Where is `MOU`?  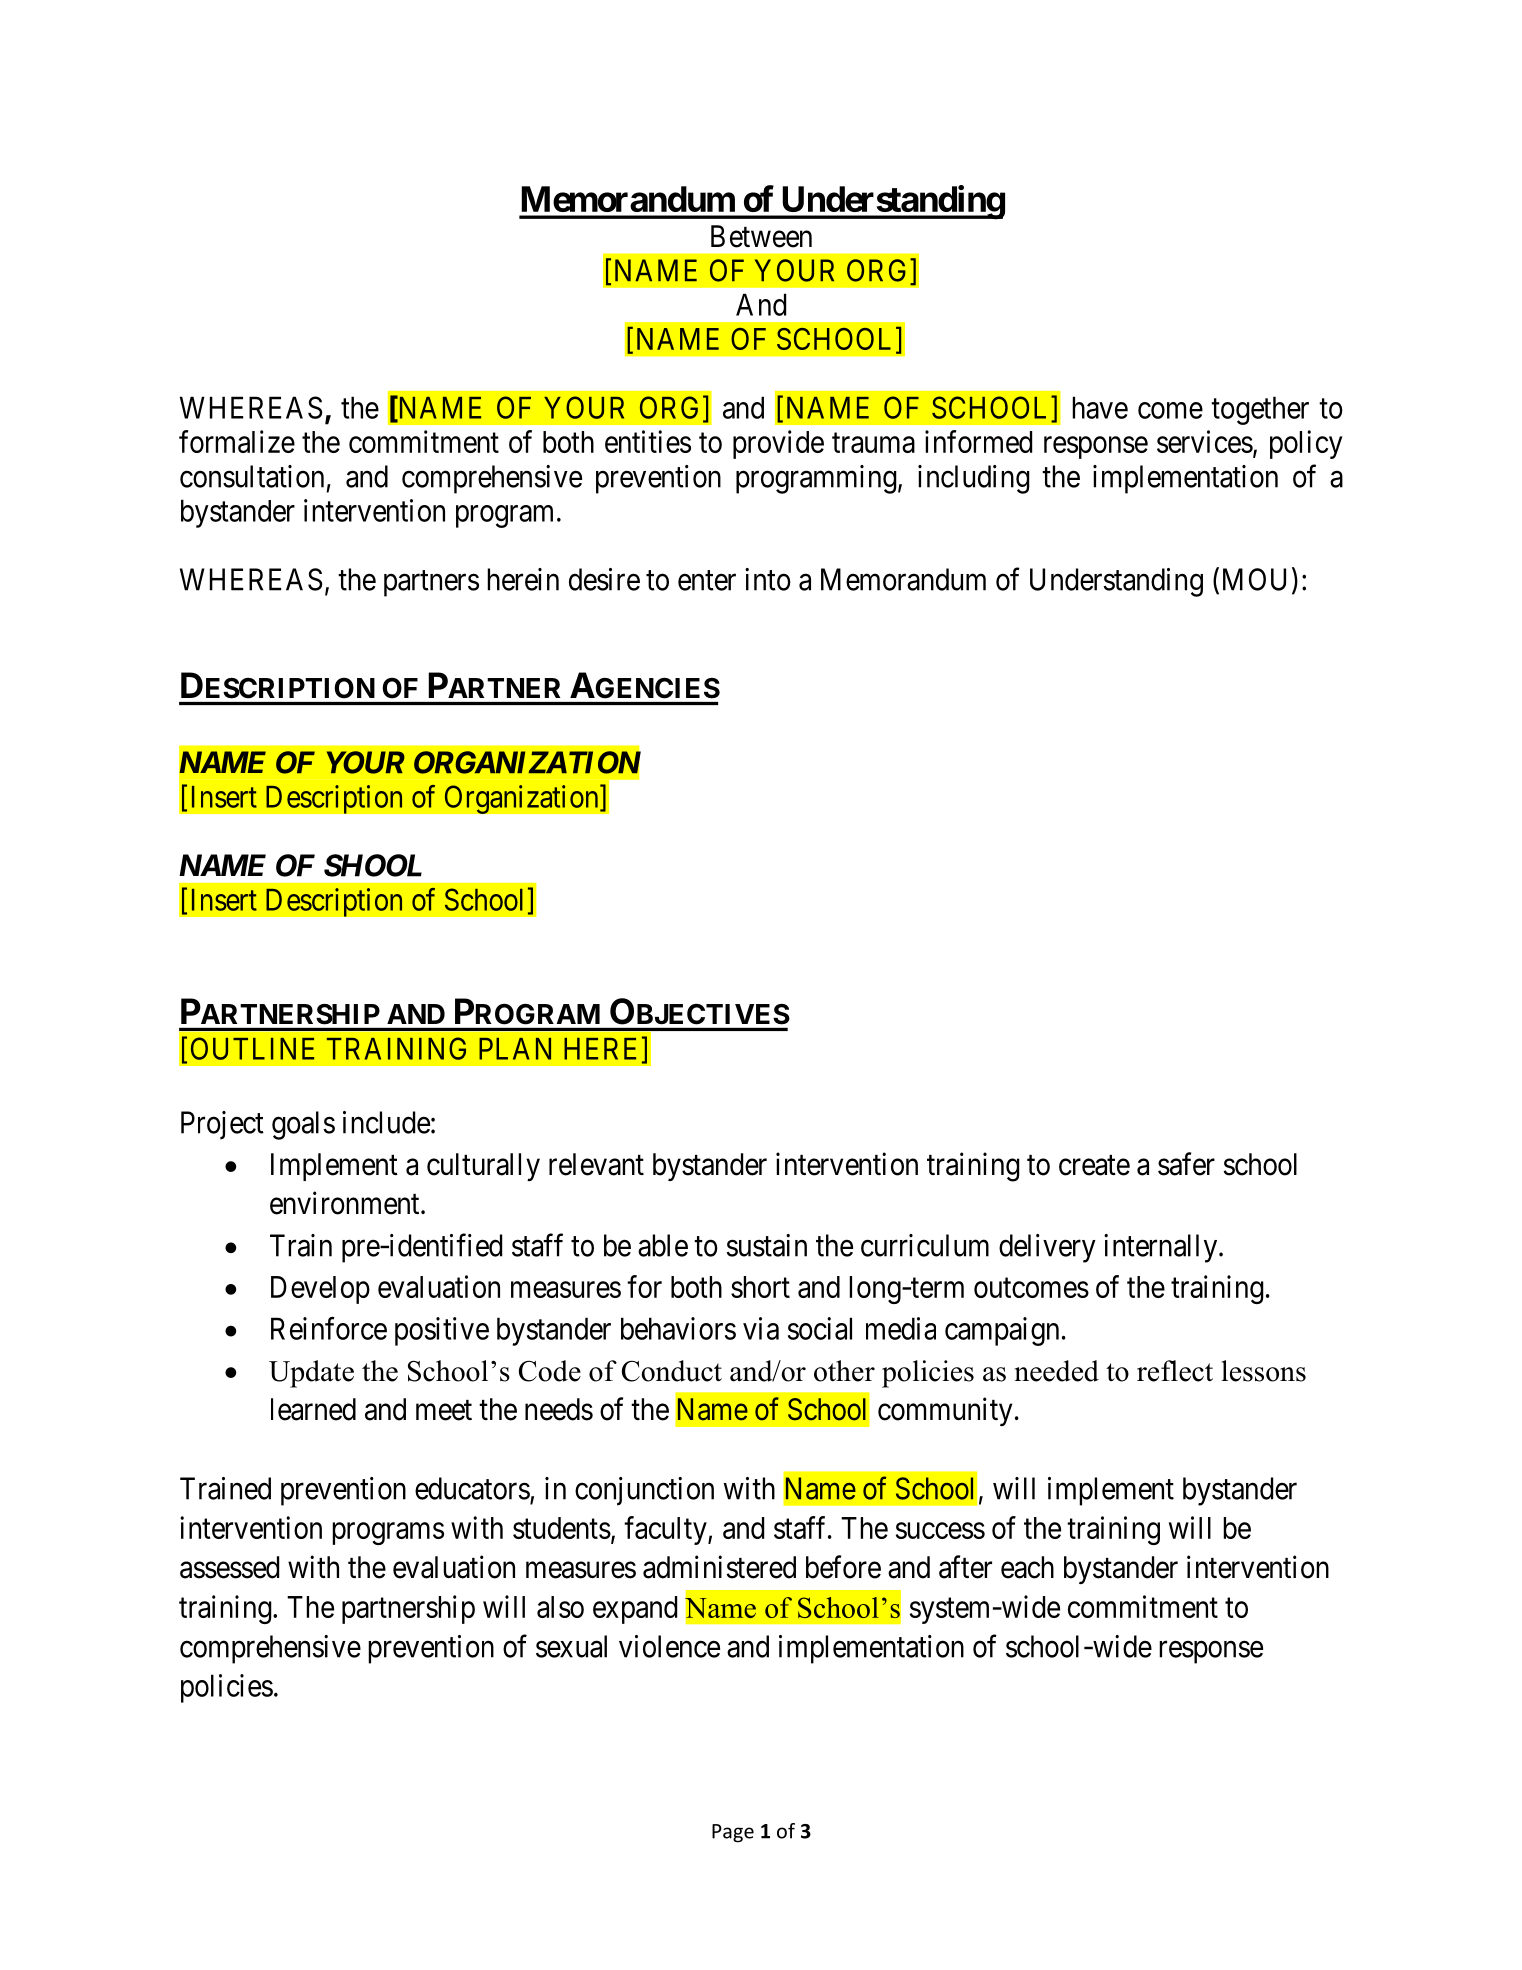
MOU is located at coordinates (1254, 579).
